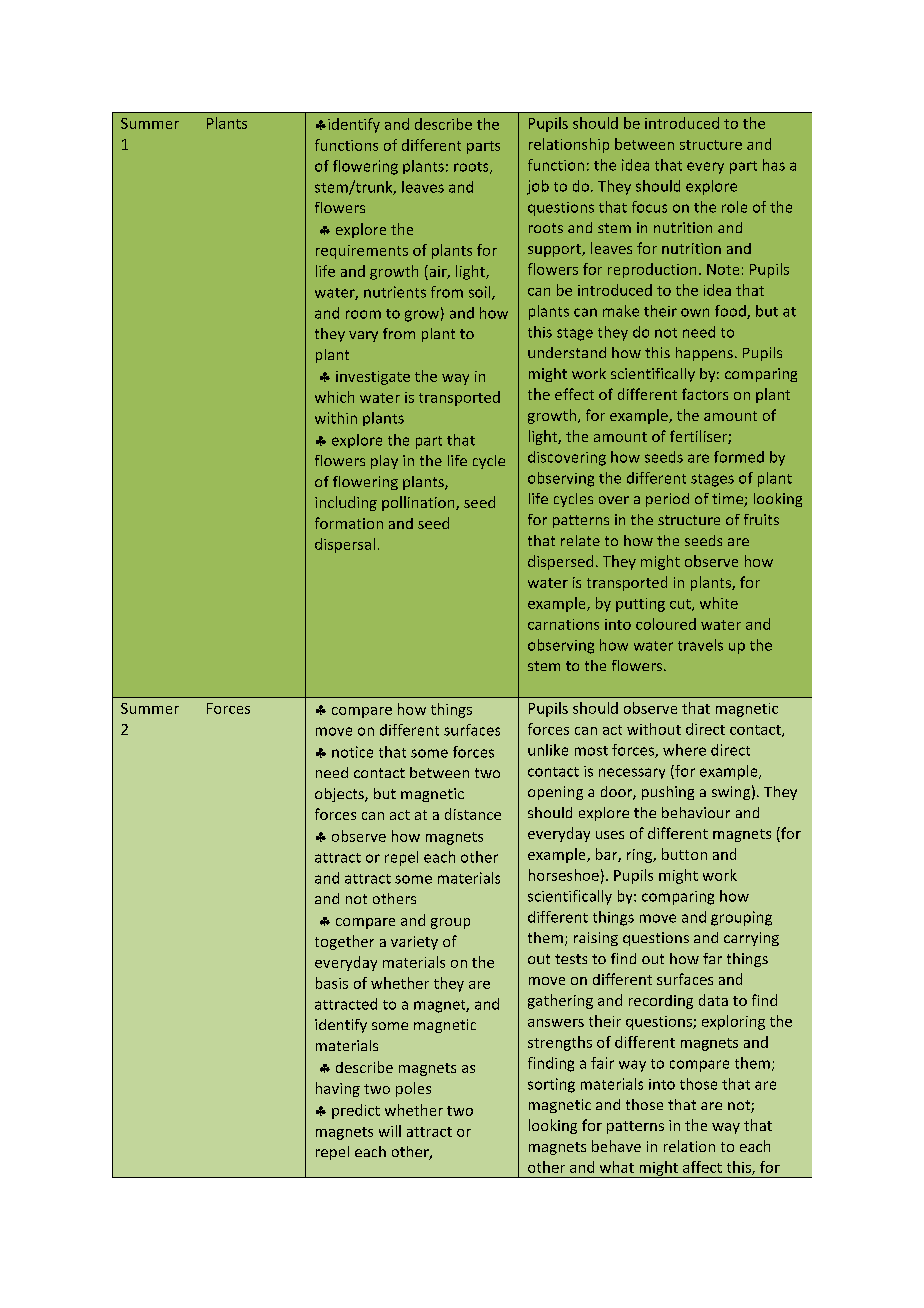 This image has width=924, height=1308. Describe the element at coordinates (362, 252) in the image. I see `requirements` at that location.
